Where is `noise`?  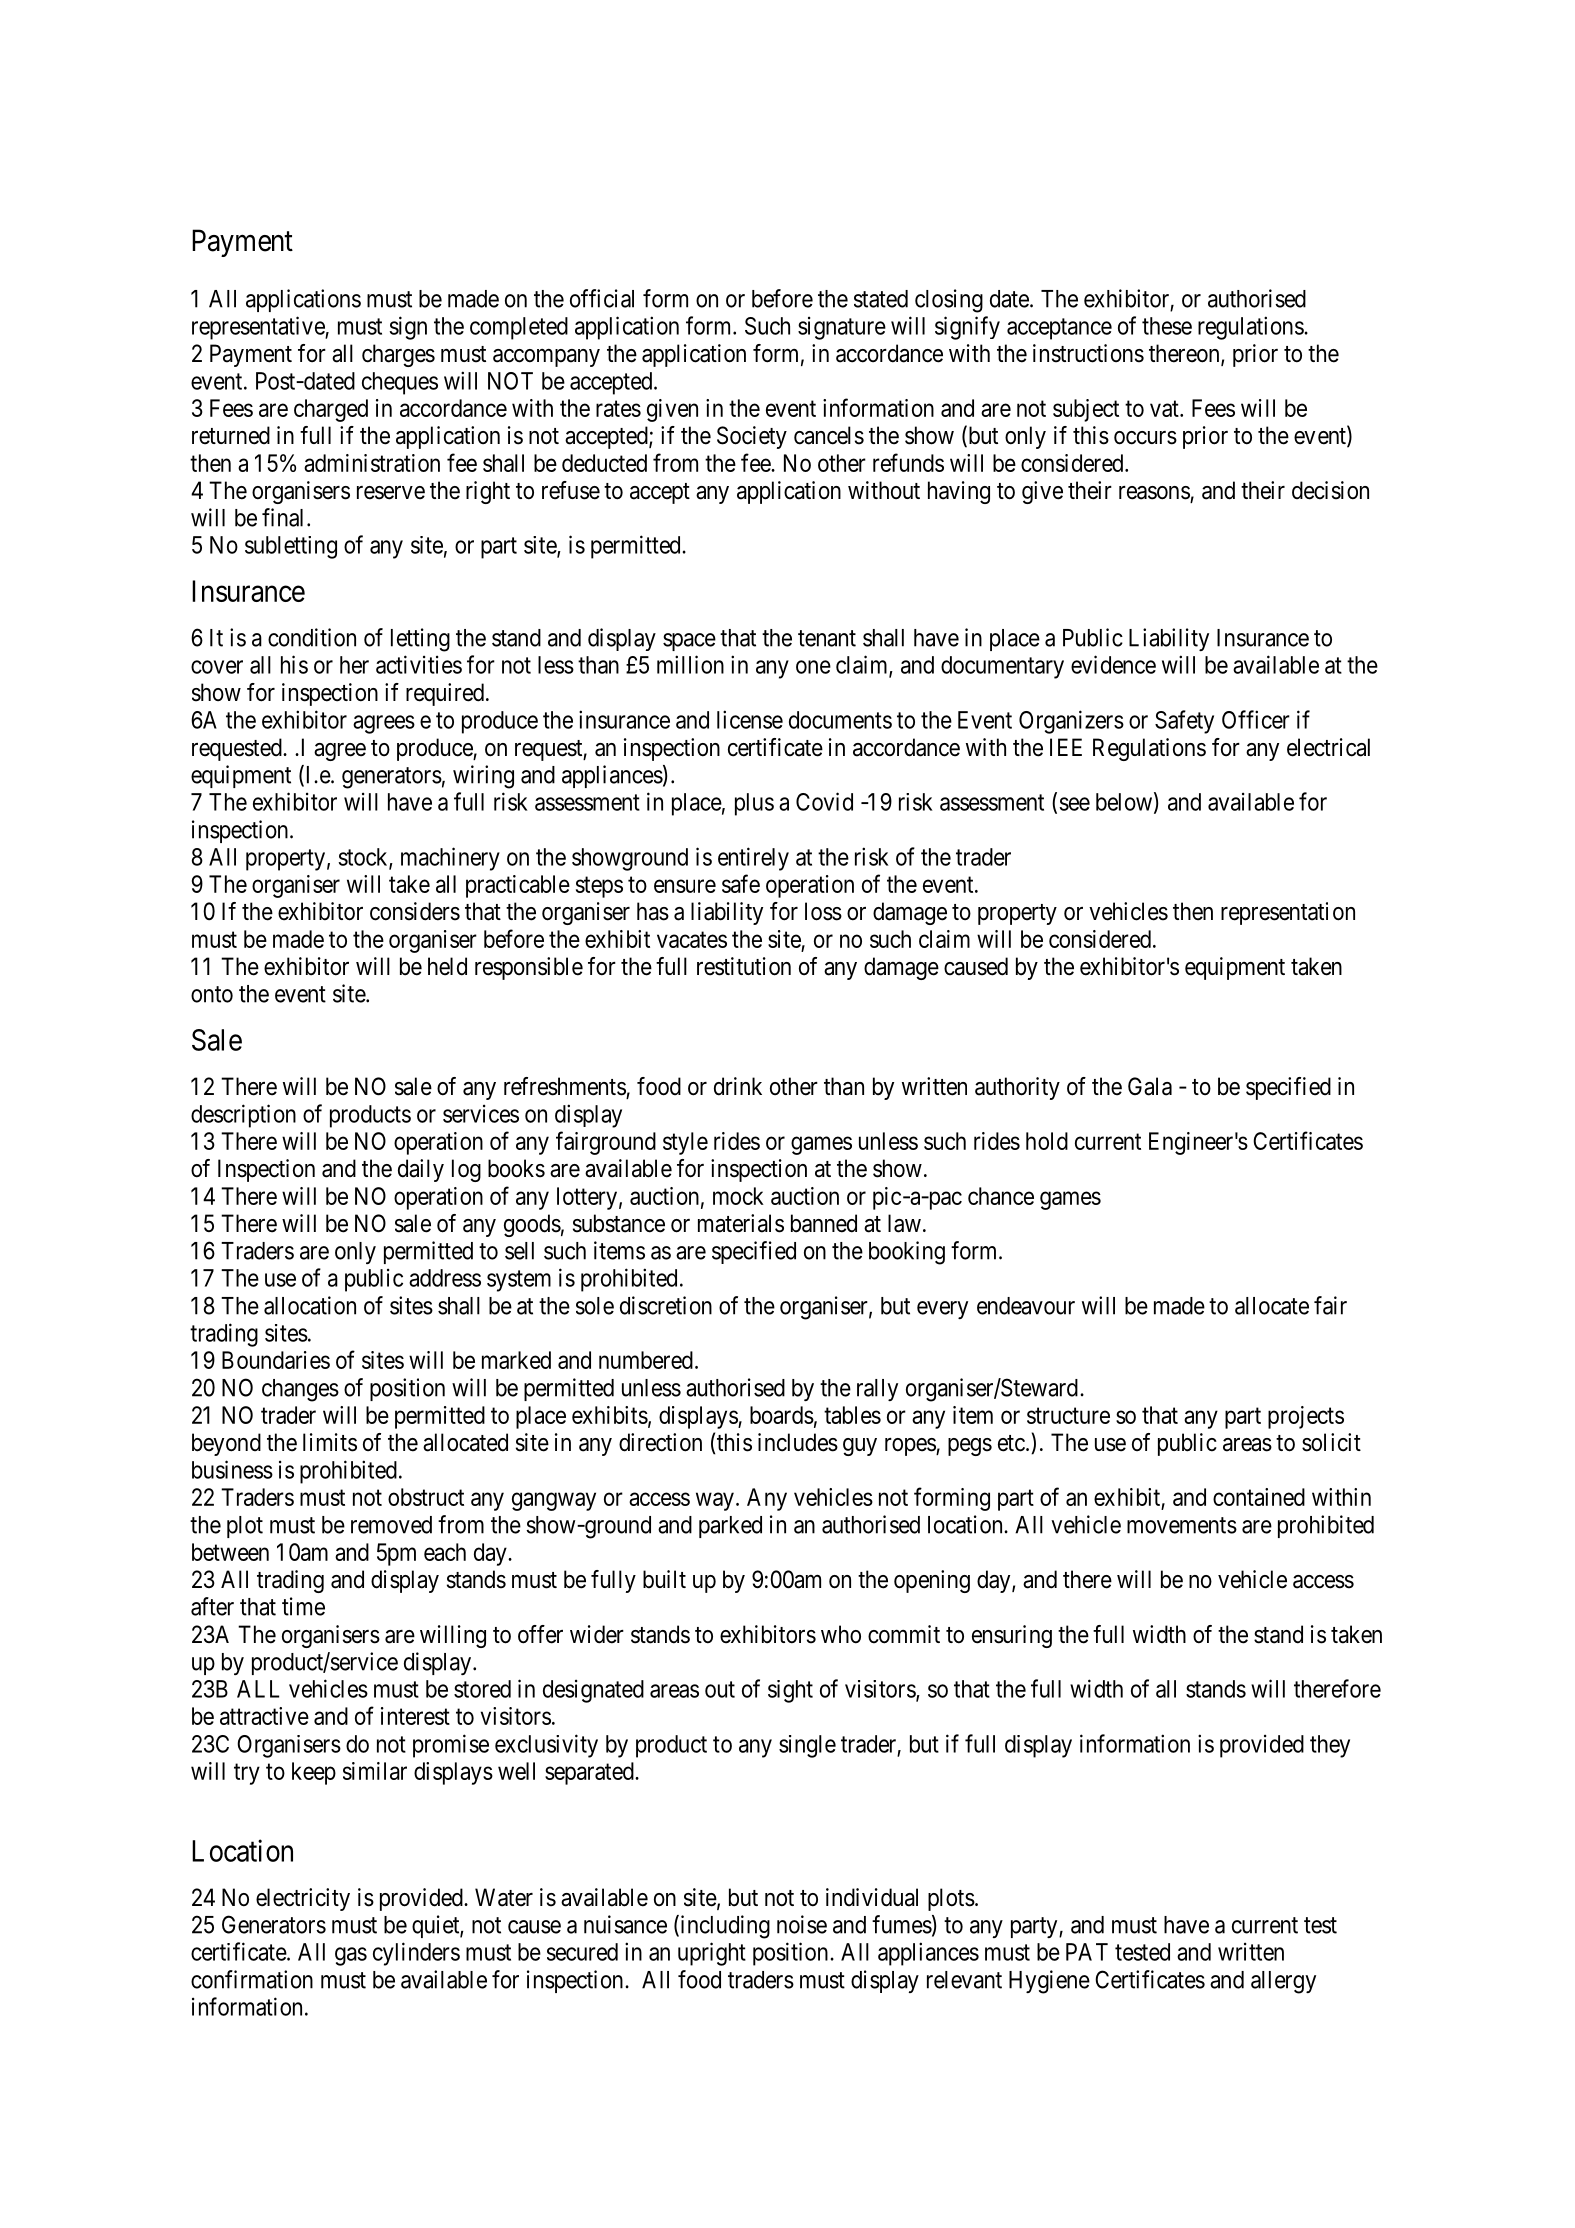 noise is located at coordinates (802, 1924).
